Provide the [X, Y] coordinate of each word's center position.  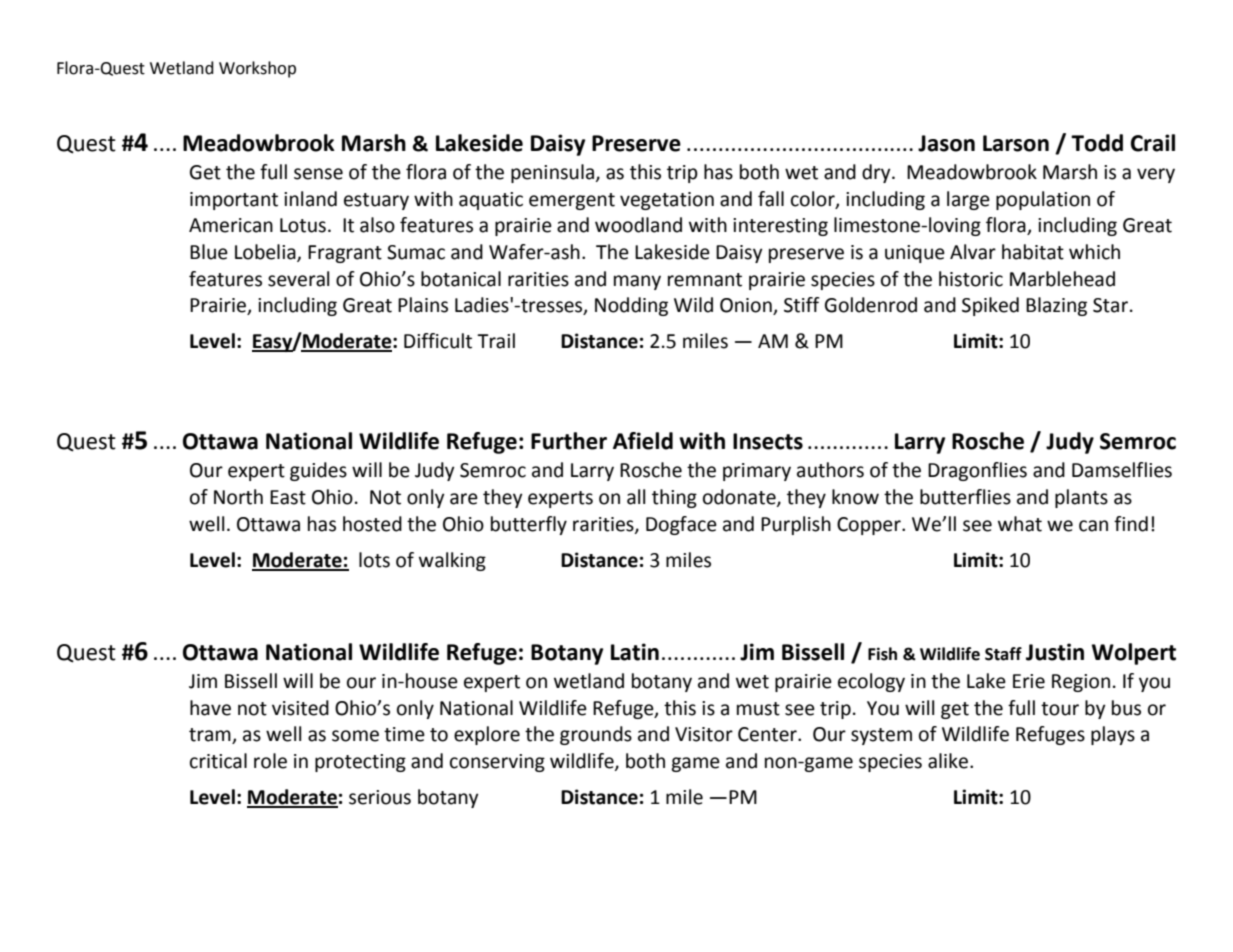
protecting [360, 763]
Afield [643, 441]
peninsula [552, 173]
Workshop [257, 69]
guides [318, 471]
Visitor [704, 734]
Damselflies [1122, 470]
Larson [1016, 143]
